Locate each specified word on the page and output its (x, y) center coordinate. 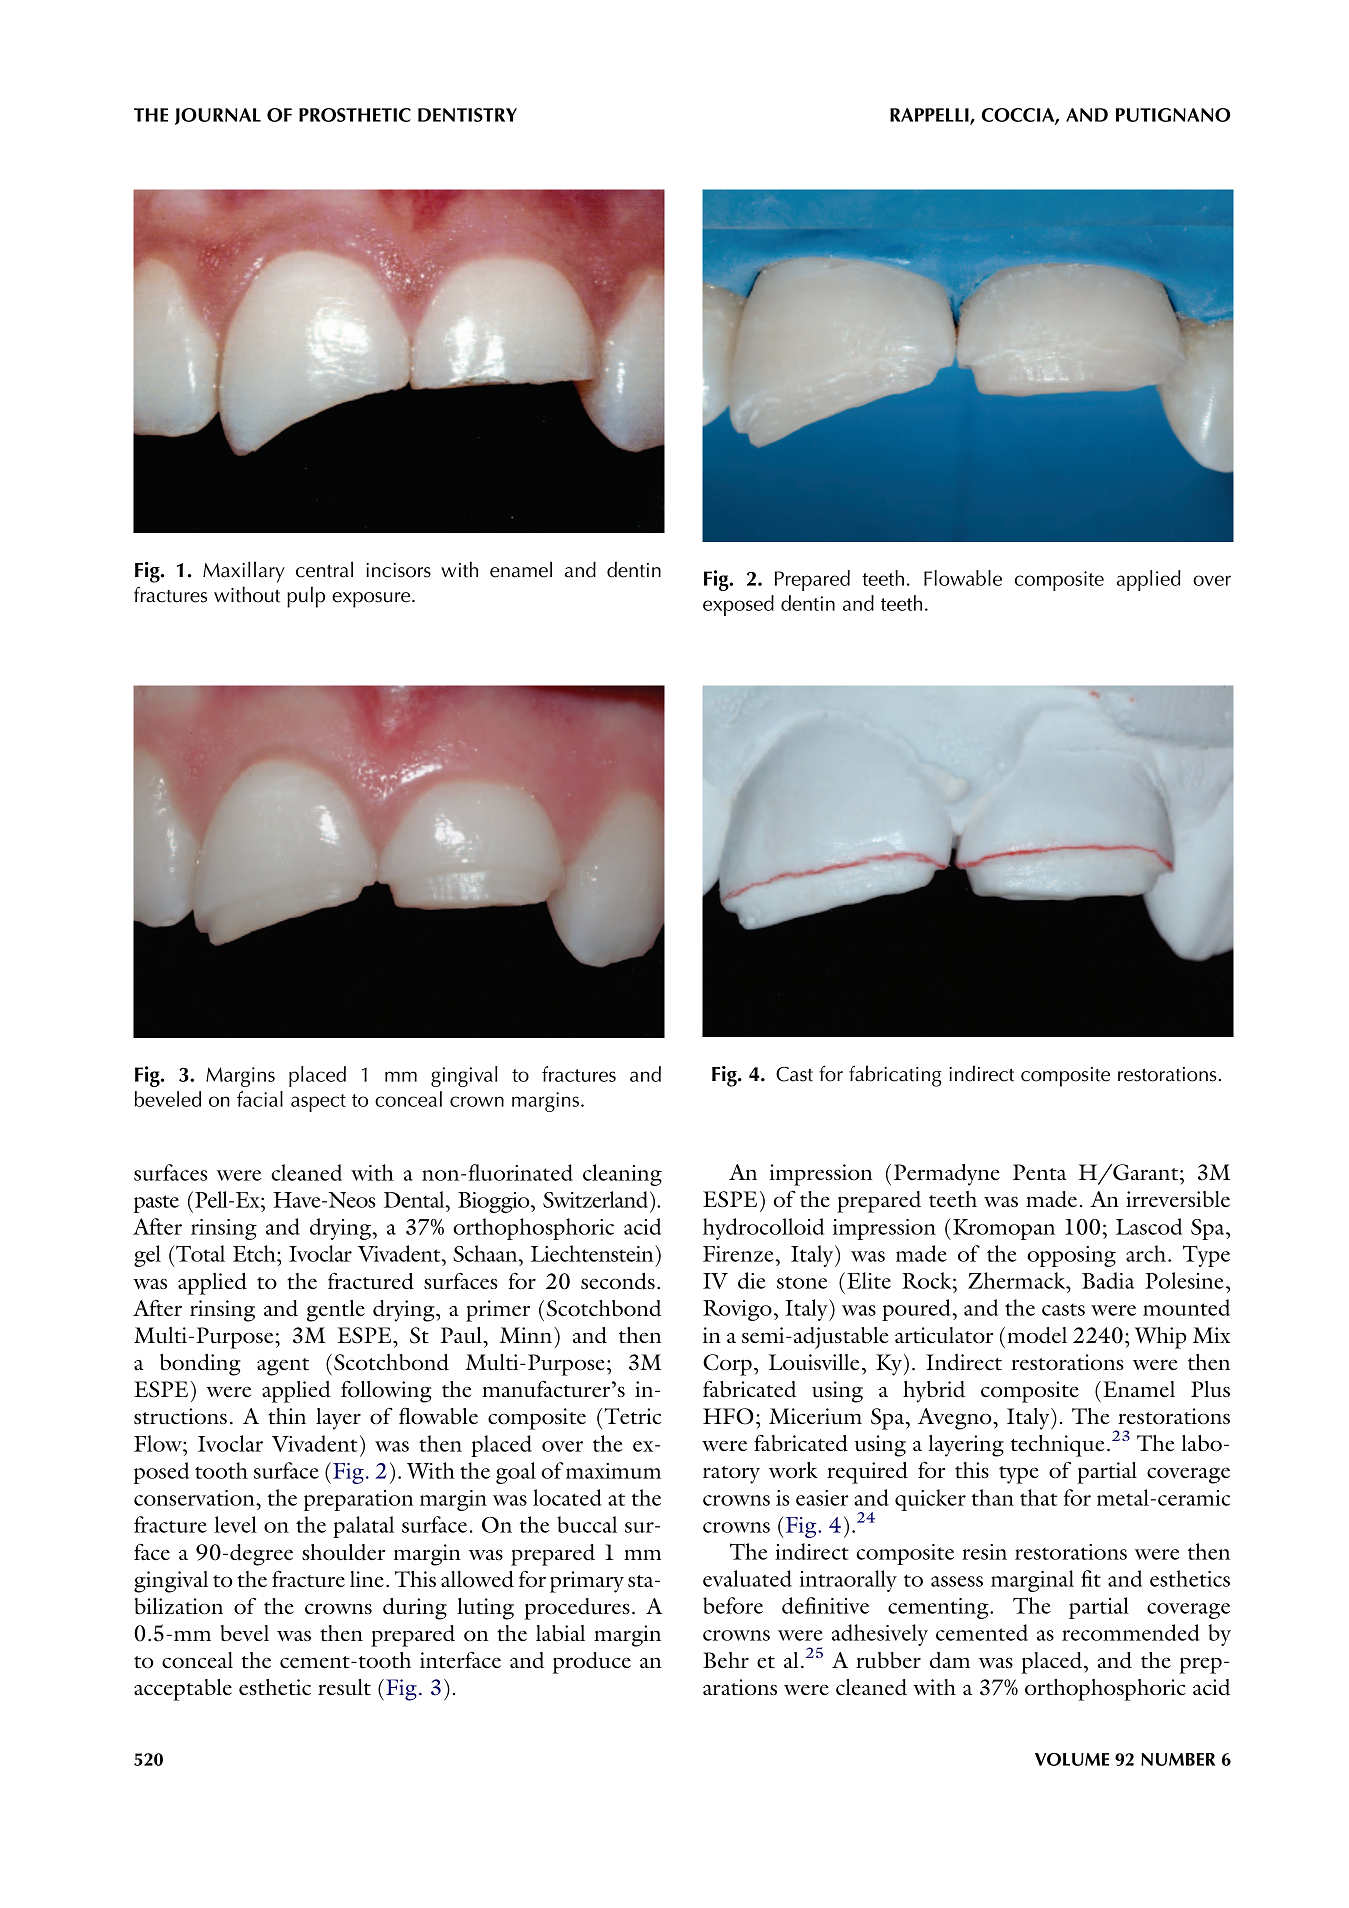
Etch (255, 1253)
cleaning (622, 1175)
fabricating (895, 1076)
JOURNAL (218, 116)
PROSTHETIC (355, 115)
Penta (1040, 1172)
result (344, 1687)
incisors (398, 570)
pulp (306, 597)
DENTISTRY (467, 115)
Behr (726, 1660)
